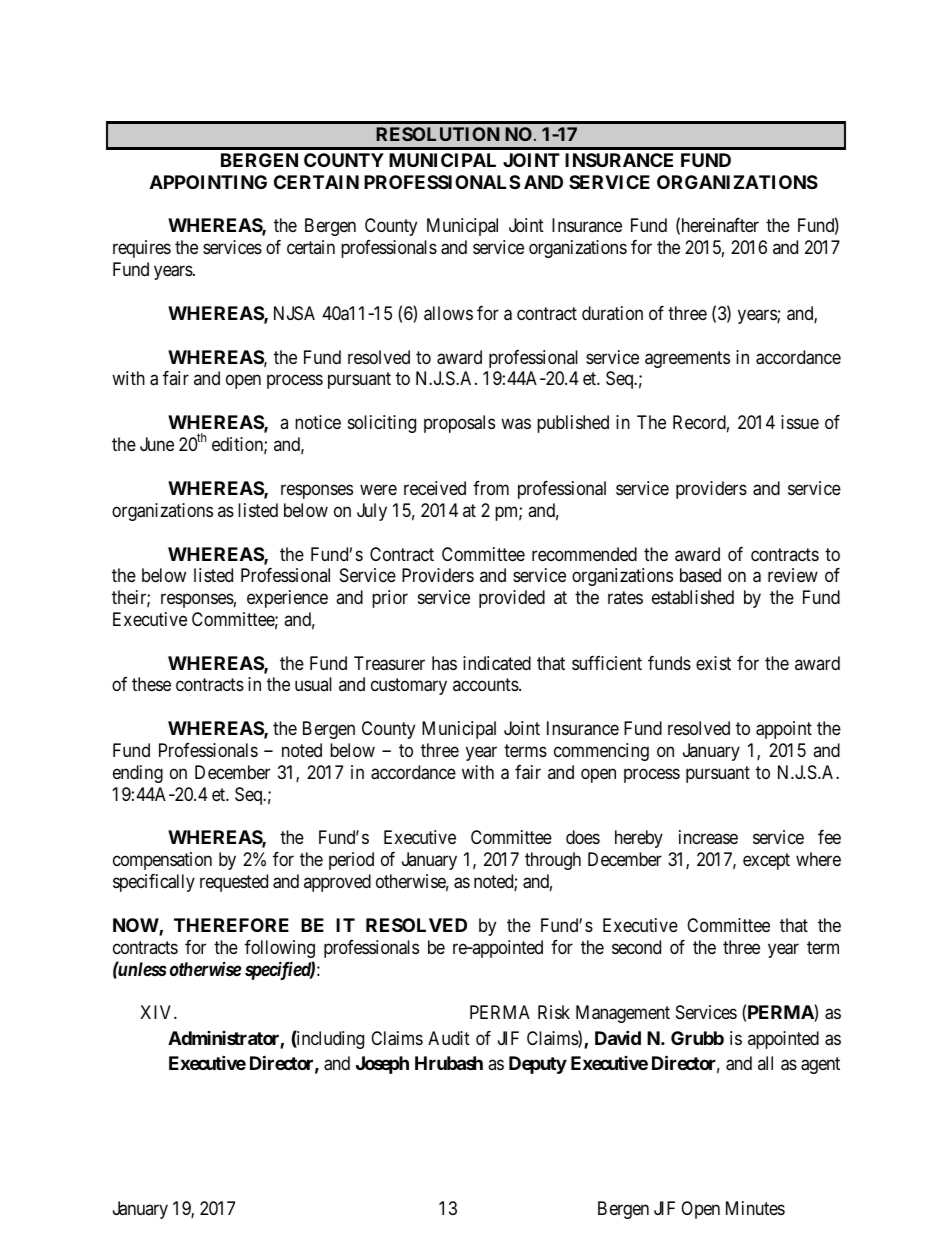  What do you see at coordinates (708, 837) in the screenshot?
I see `increase` at bounding box center [708, 837].
